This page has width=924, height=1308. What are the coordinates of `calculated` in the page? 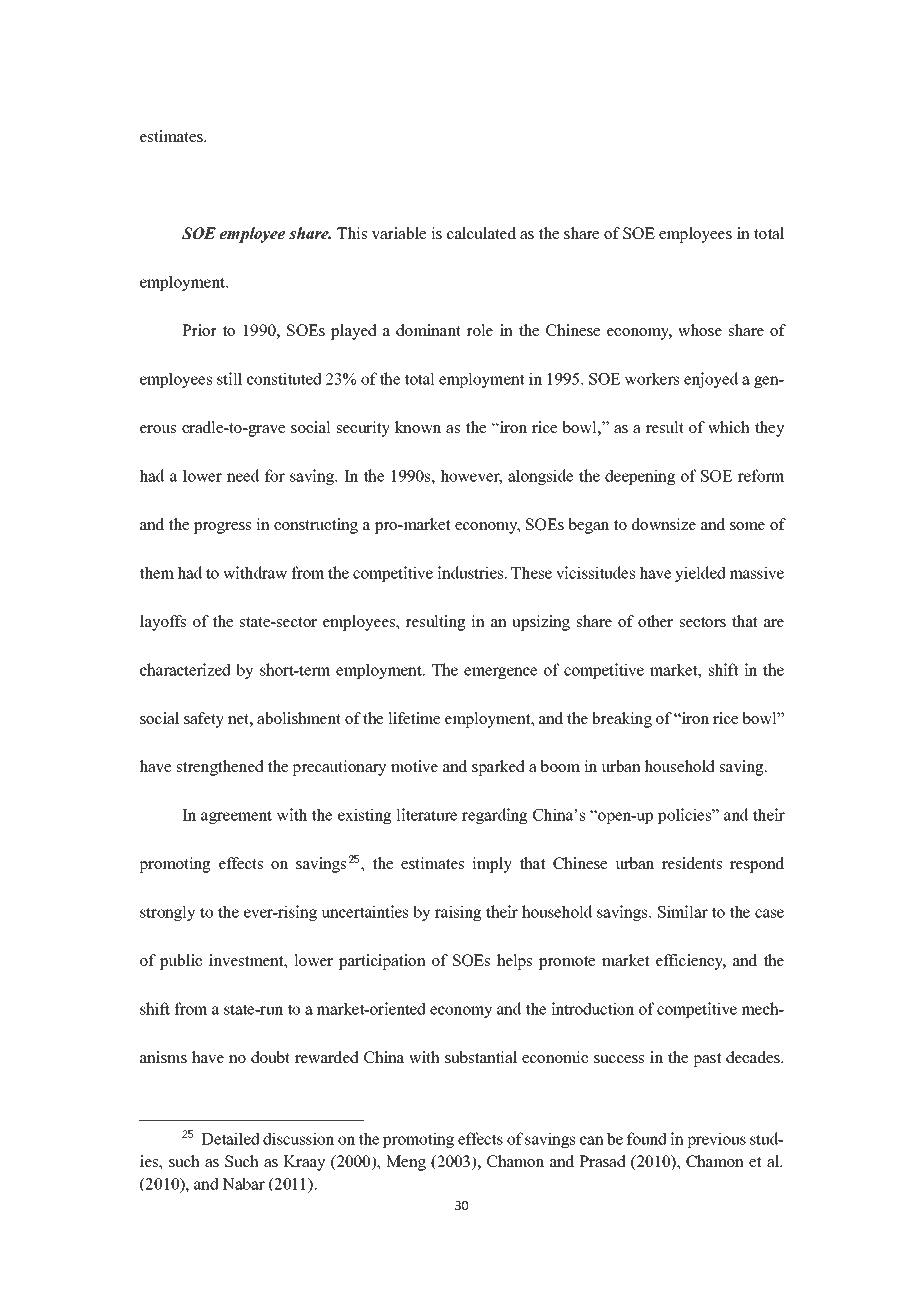 It's located at (481, 233).
